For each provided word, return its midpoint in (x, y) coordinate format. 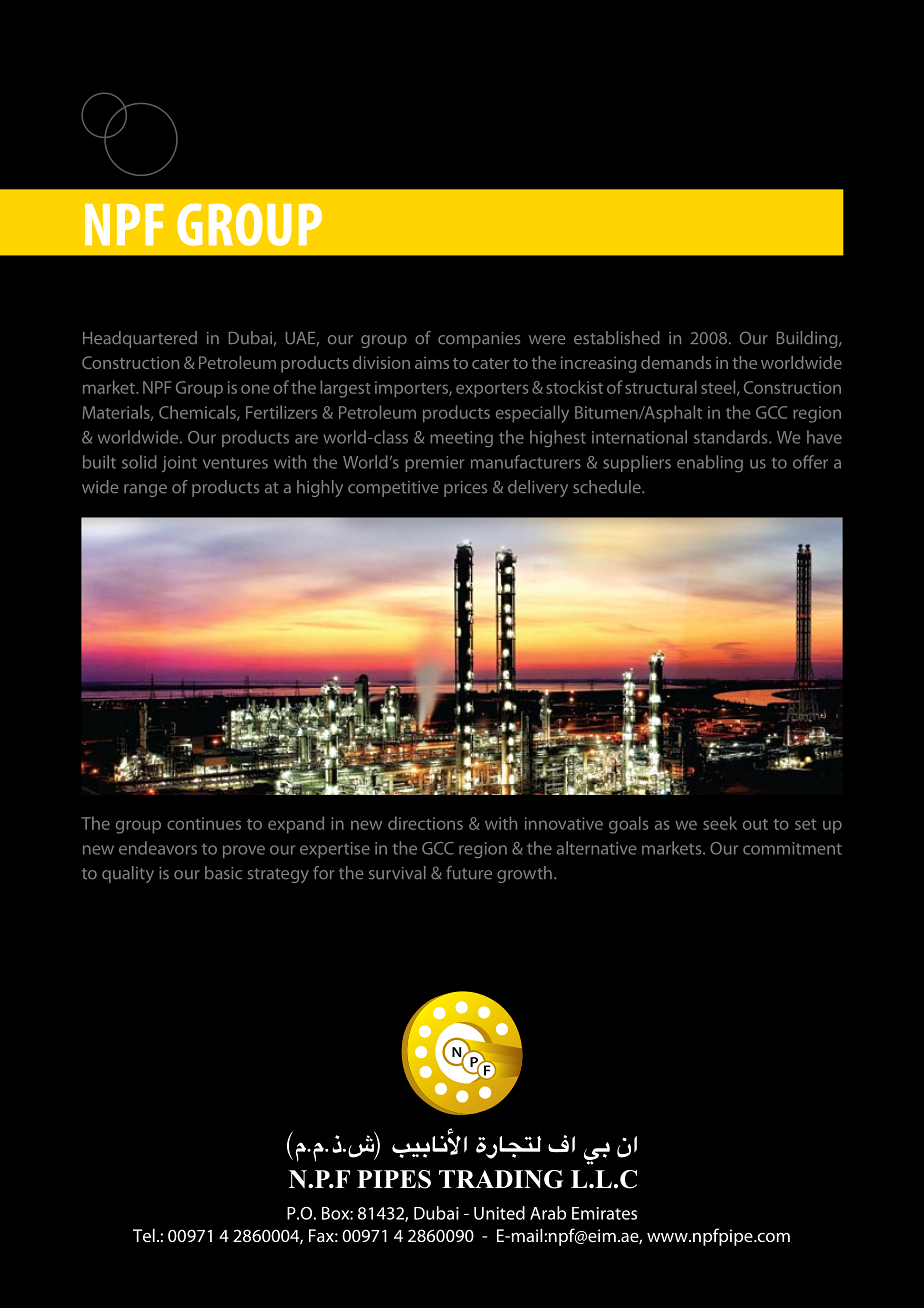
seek (720, 823)
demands (676, 362)
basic (223, 873)
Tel (144, 1235)
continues (204, 823)
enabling (710, 463)
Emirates (604, 1213)
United (499, 1213)
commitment (792, 848)
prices (465, 489)
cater (490, 363)
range (145, 490)
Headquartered (140, 339)
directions (425, 823)
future (469, 873)
